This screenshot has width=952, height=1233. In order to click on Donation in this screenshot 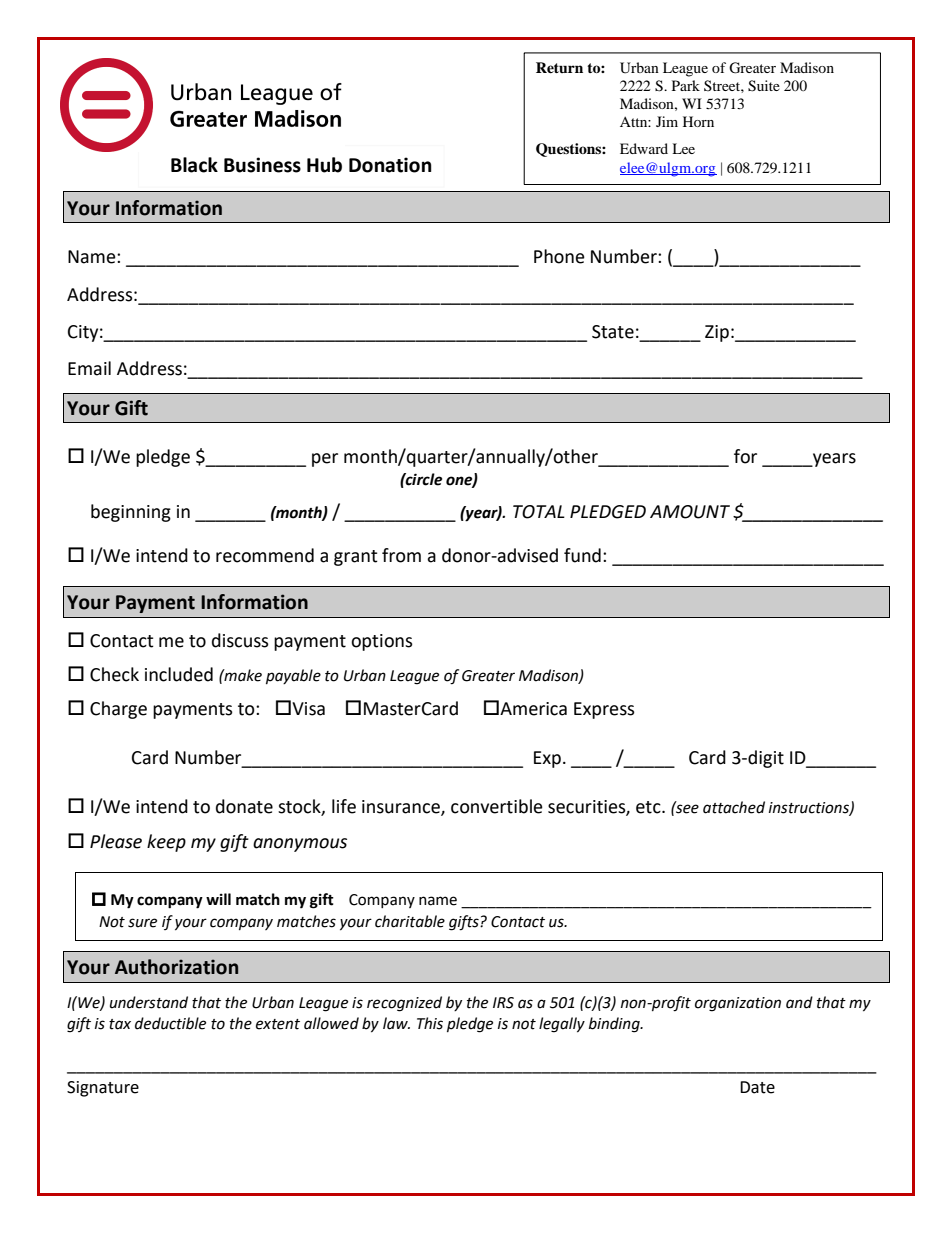, I will do `click(390, 165)`.
